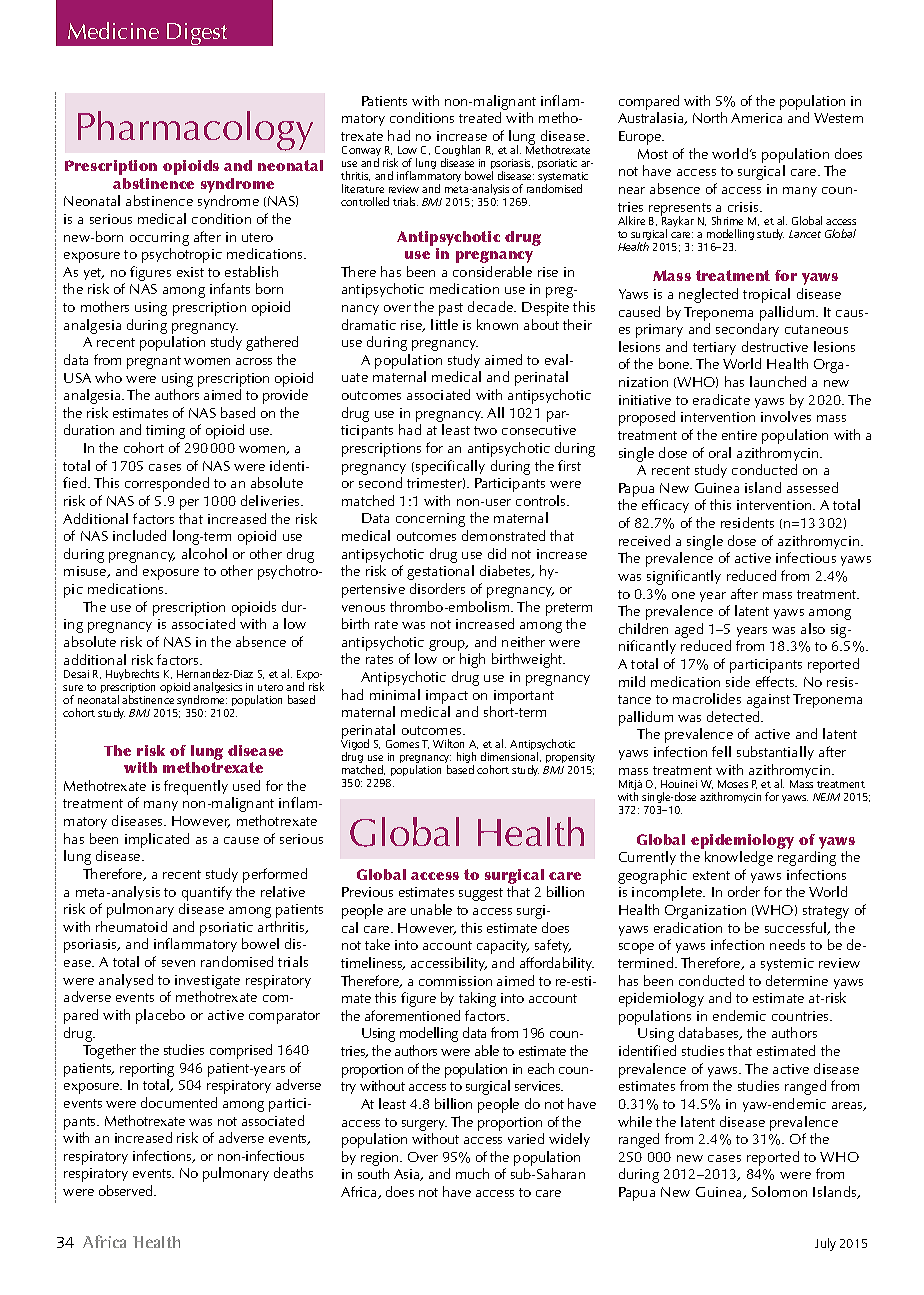  What do you see at coordinates (756, 118) in the screenshot?
I see `America` at bounding box center [756, 118].
